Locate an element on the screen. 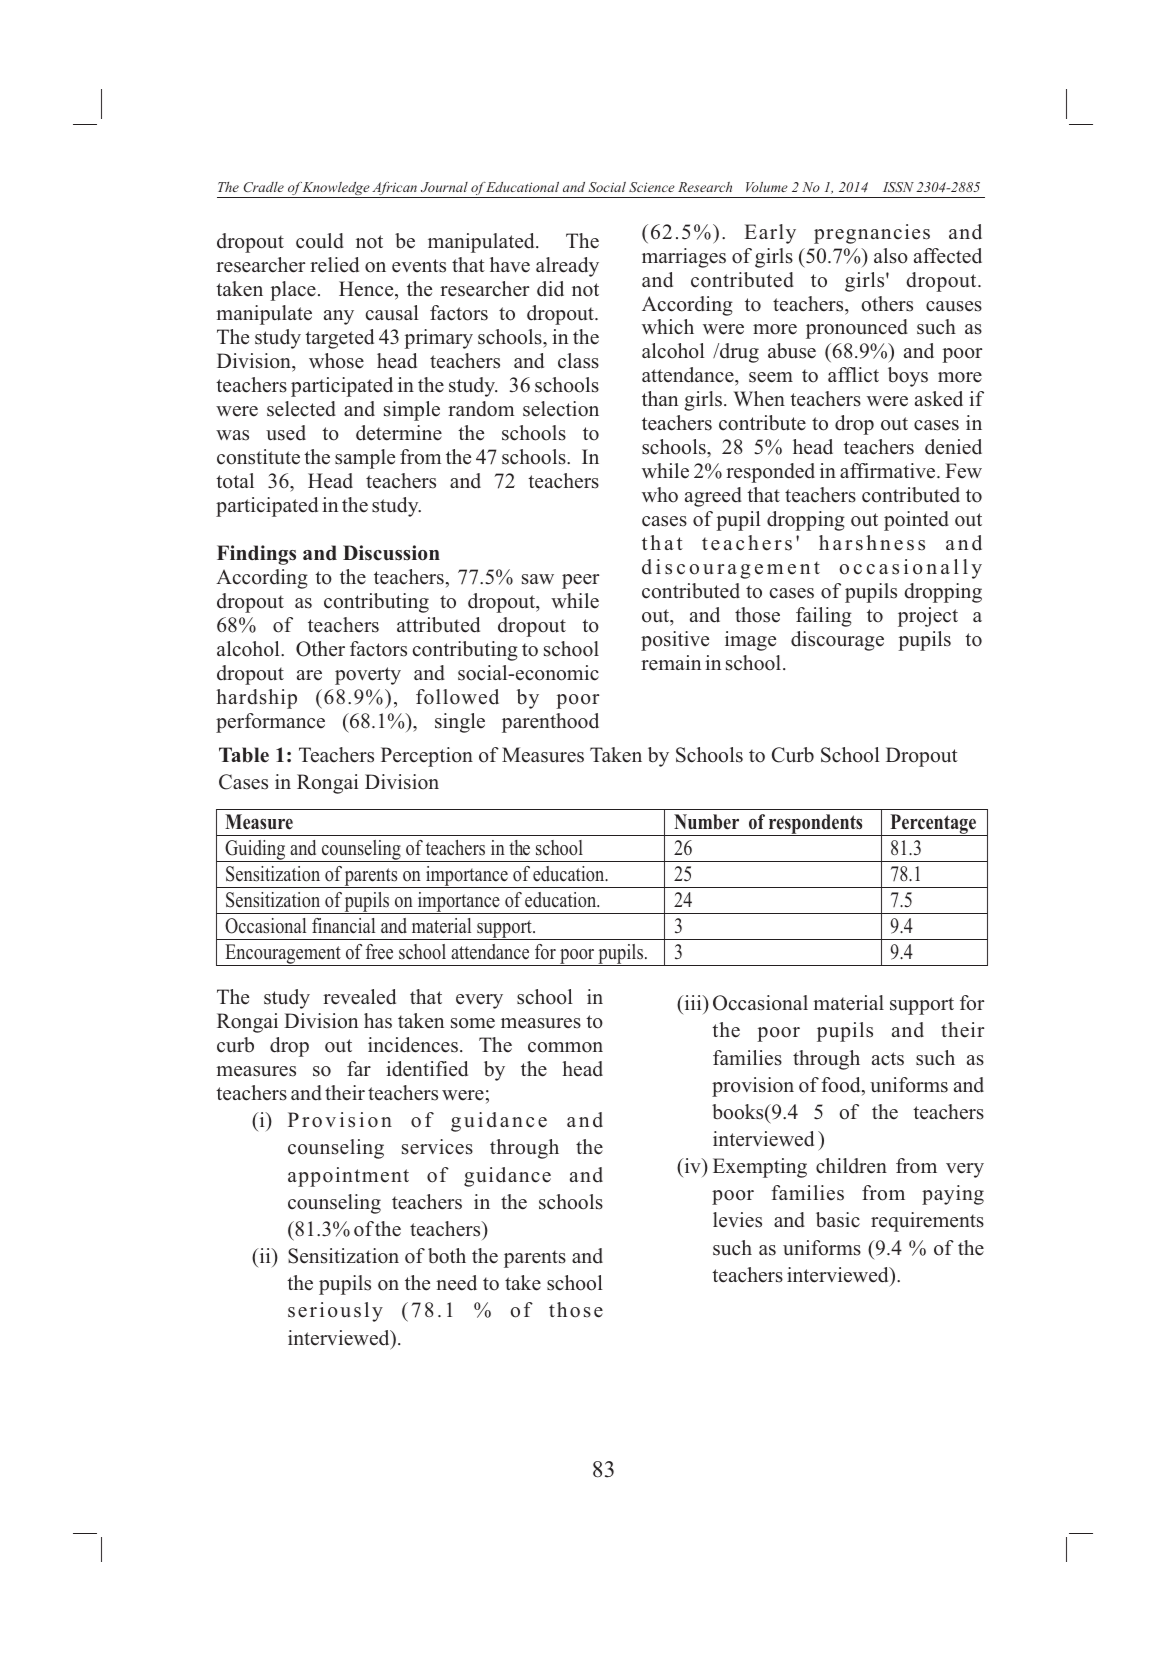 This screenshot has width=1172, height=1657. acts is located at coordinates (888, 1059).
